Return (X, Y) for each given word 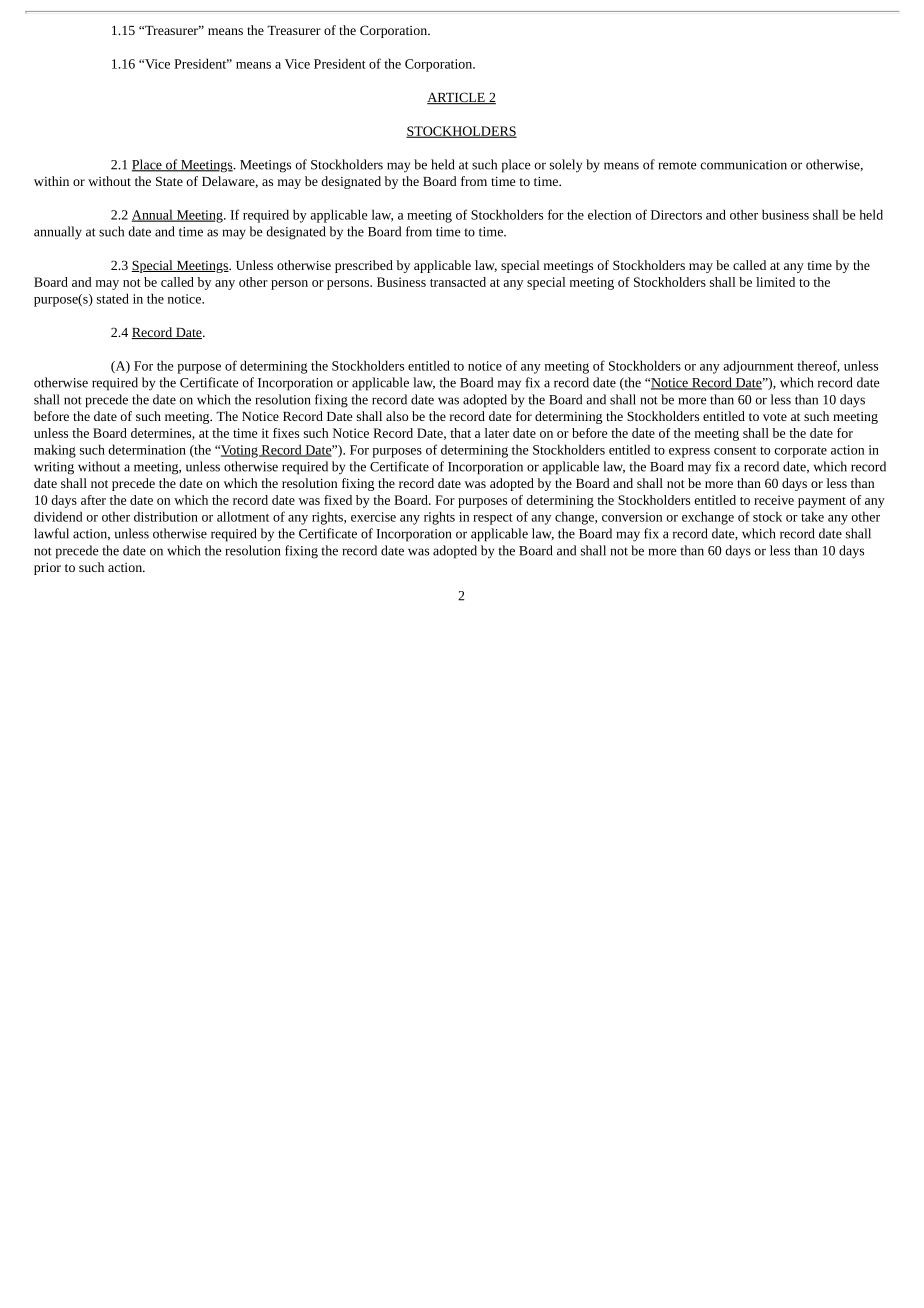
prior (47, 569)
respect (493, 519)
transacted (458, 282)
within (51, 181)
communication (744, 165)
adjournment (758, 367)
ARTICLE (457, 98)
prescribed (364, 266)
